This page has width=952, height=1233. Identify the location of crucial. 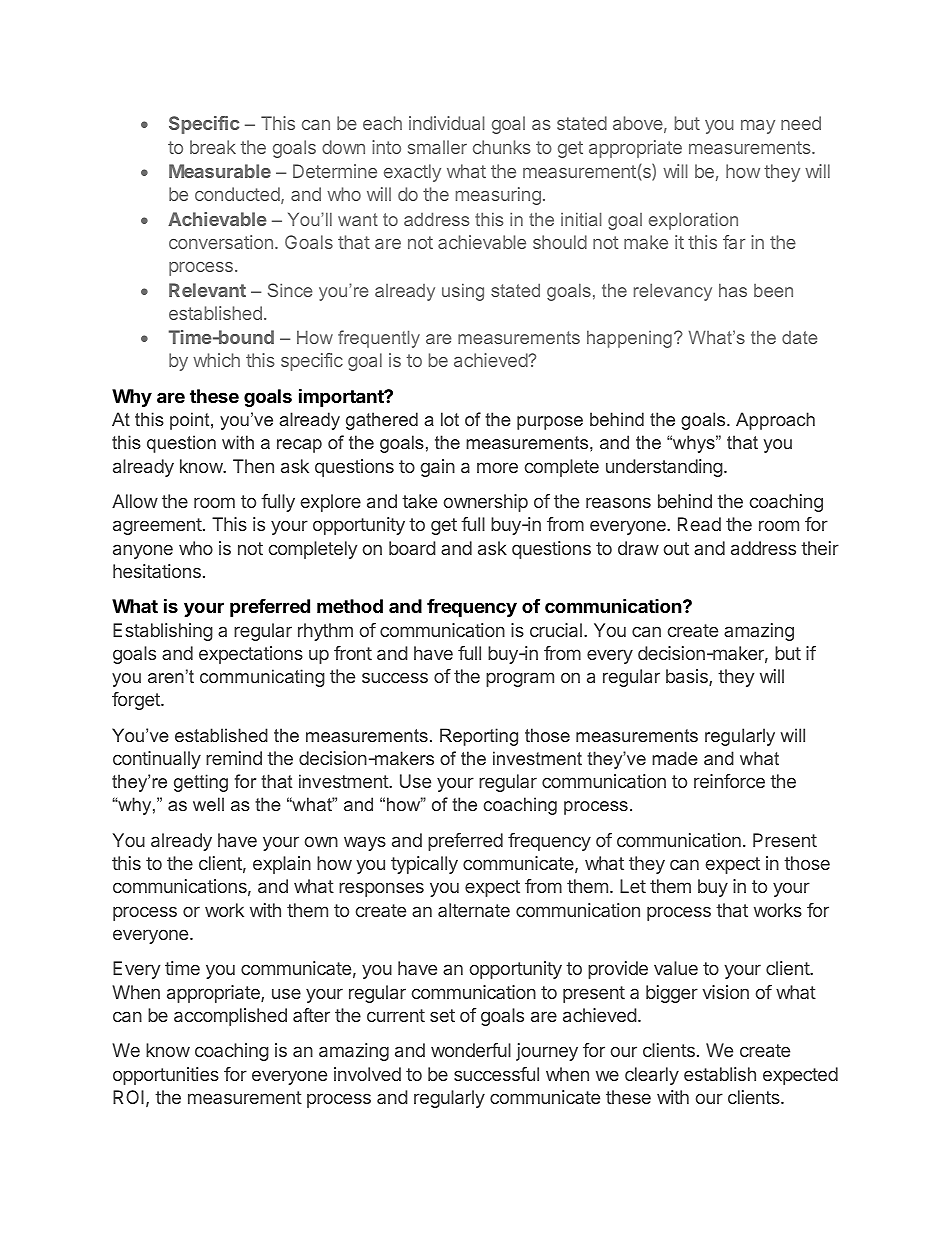
(556, 630).
